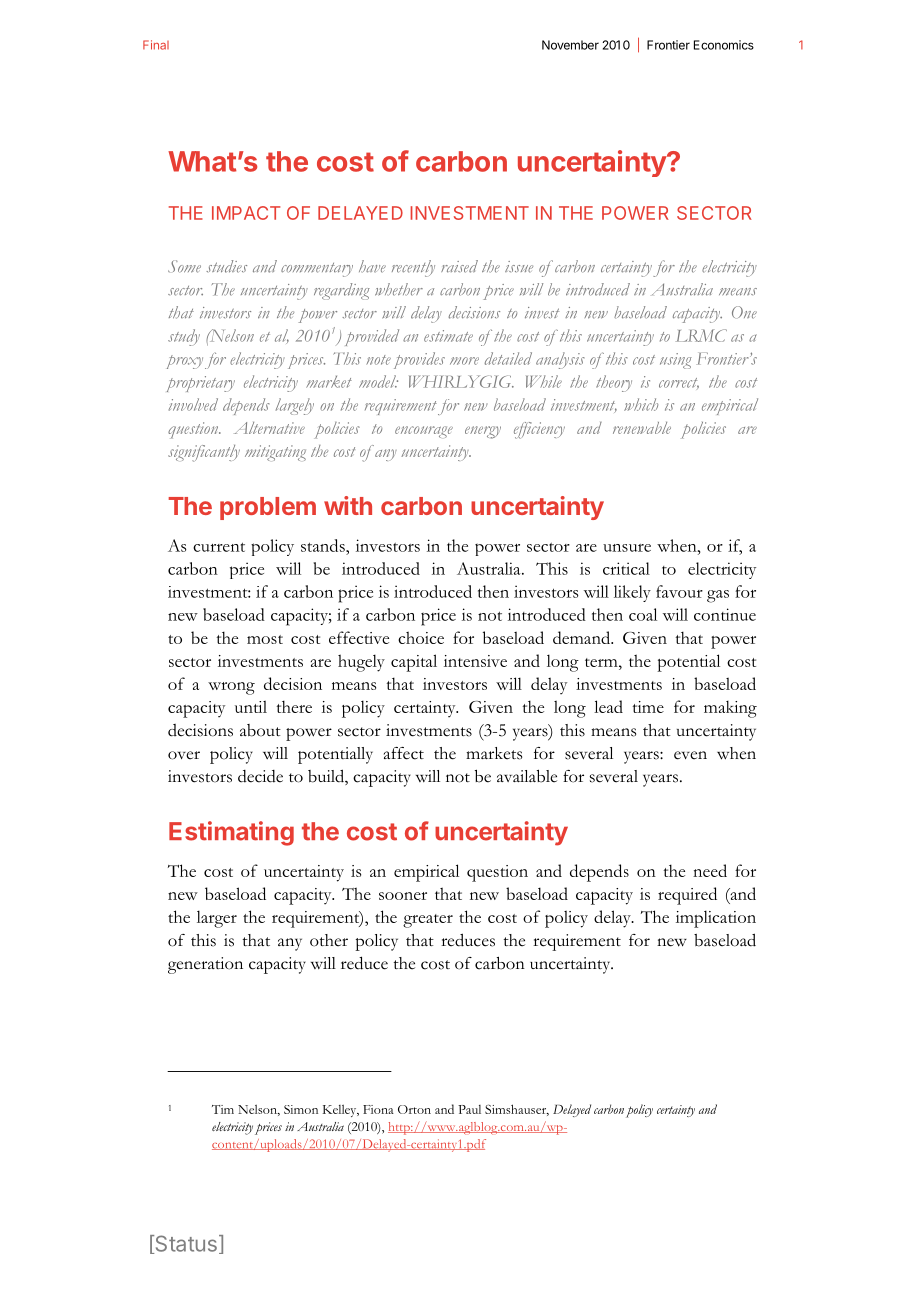 The height and width of the document is (1308, 924). Describe the element at coordinates (193, 404) in the document. I see `involved` at that location.
